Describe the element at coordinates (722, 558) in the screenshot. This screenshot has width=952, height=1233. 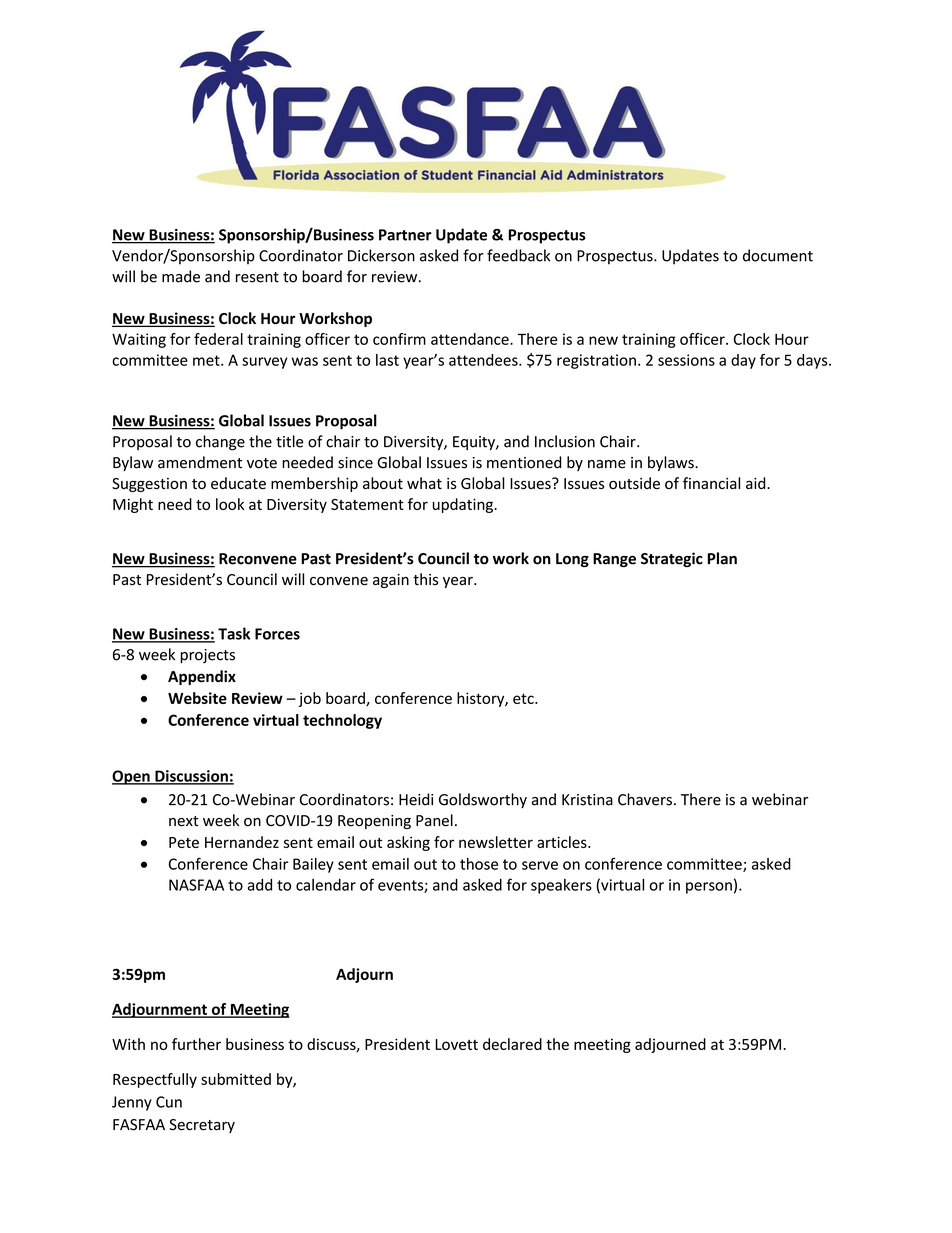
I see `Plan` at that location.
